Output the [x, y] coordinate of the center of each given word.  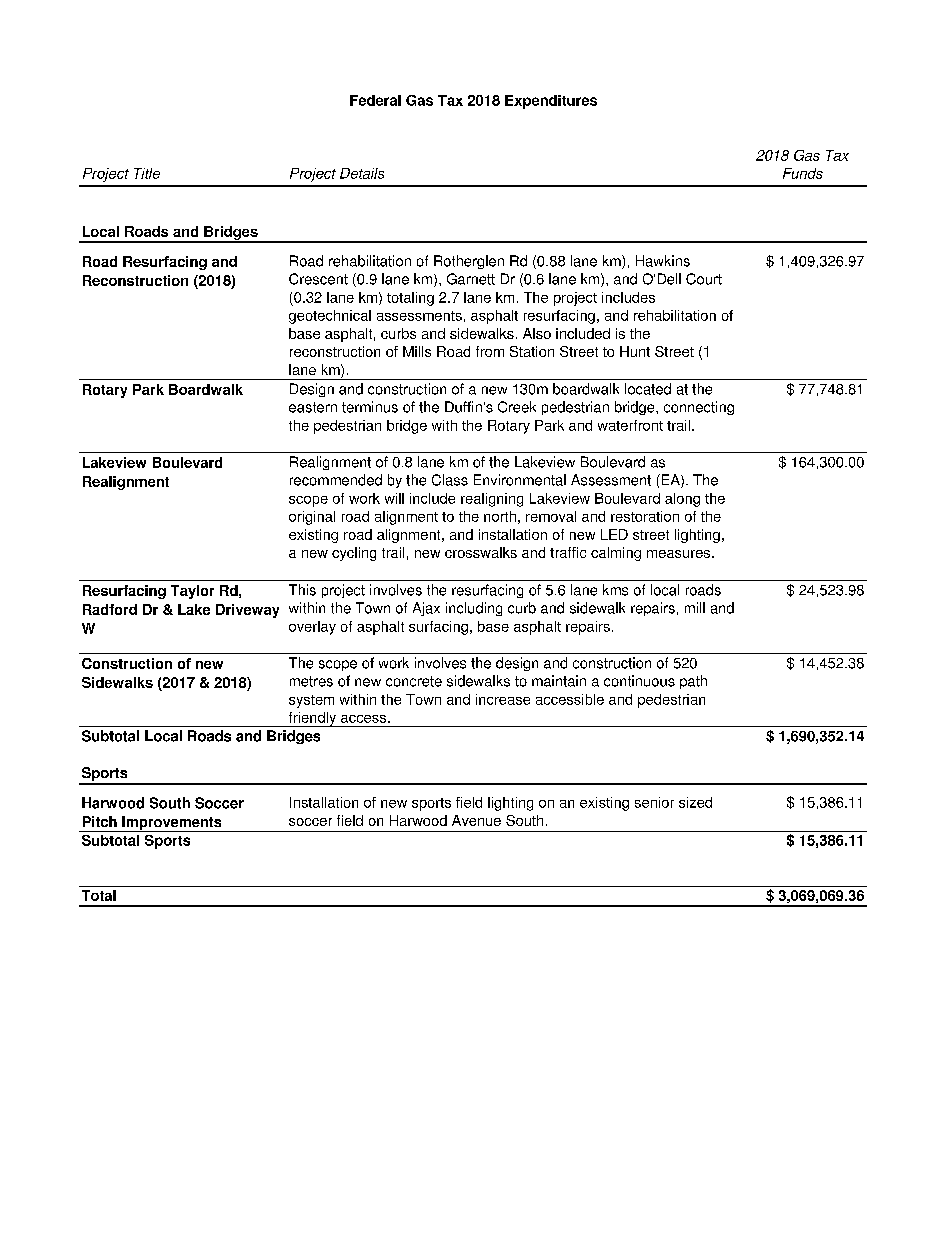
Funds [803, 173]
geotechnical [330, 317]
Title [147, 173]
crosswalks [481, 552]
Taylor [192, 592]
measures [680, 554]
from [490, 351]
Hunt [635, 351]
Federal [375, 100]
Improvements [172, 824]
